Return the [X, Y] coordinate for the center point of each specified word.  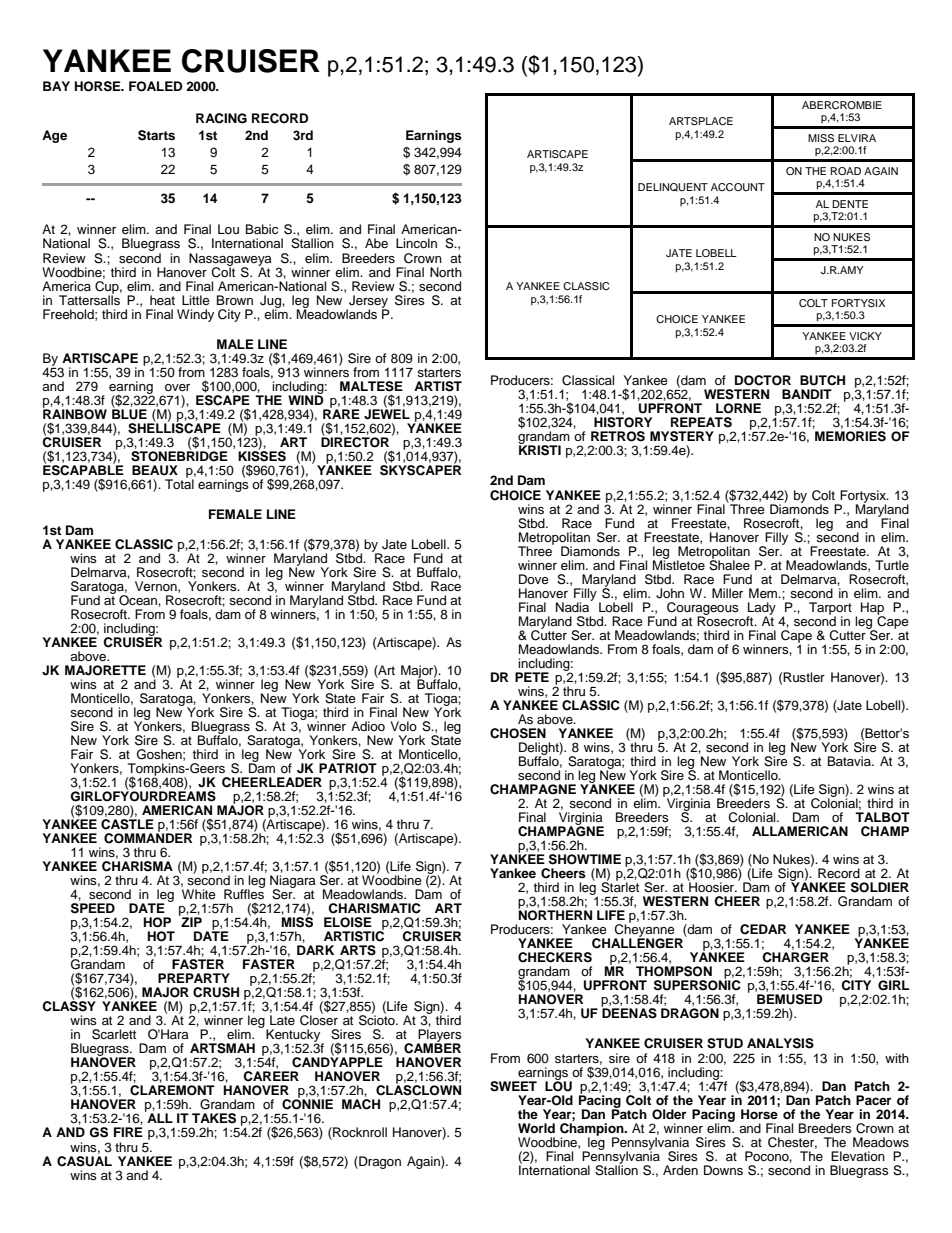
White [199, 894]
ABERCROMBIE [842, 105]
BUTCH [822, 380]
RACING [221, 118]
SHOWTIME [585, 859]
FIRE [128, 1132]
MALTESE [371, 386]
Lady [761, 609]
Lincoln [416, 243]
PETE [532, 677]
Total [179, 483]
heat [162, 300]
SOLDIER [880, 887]
